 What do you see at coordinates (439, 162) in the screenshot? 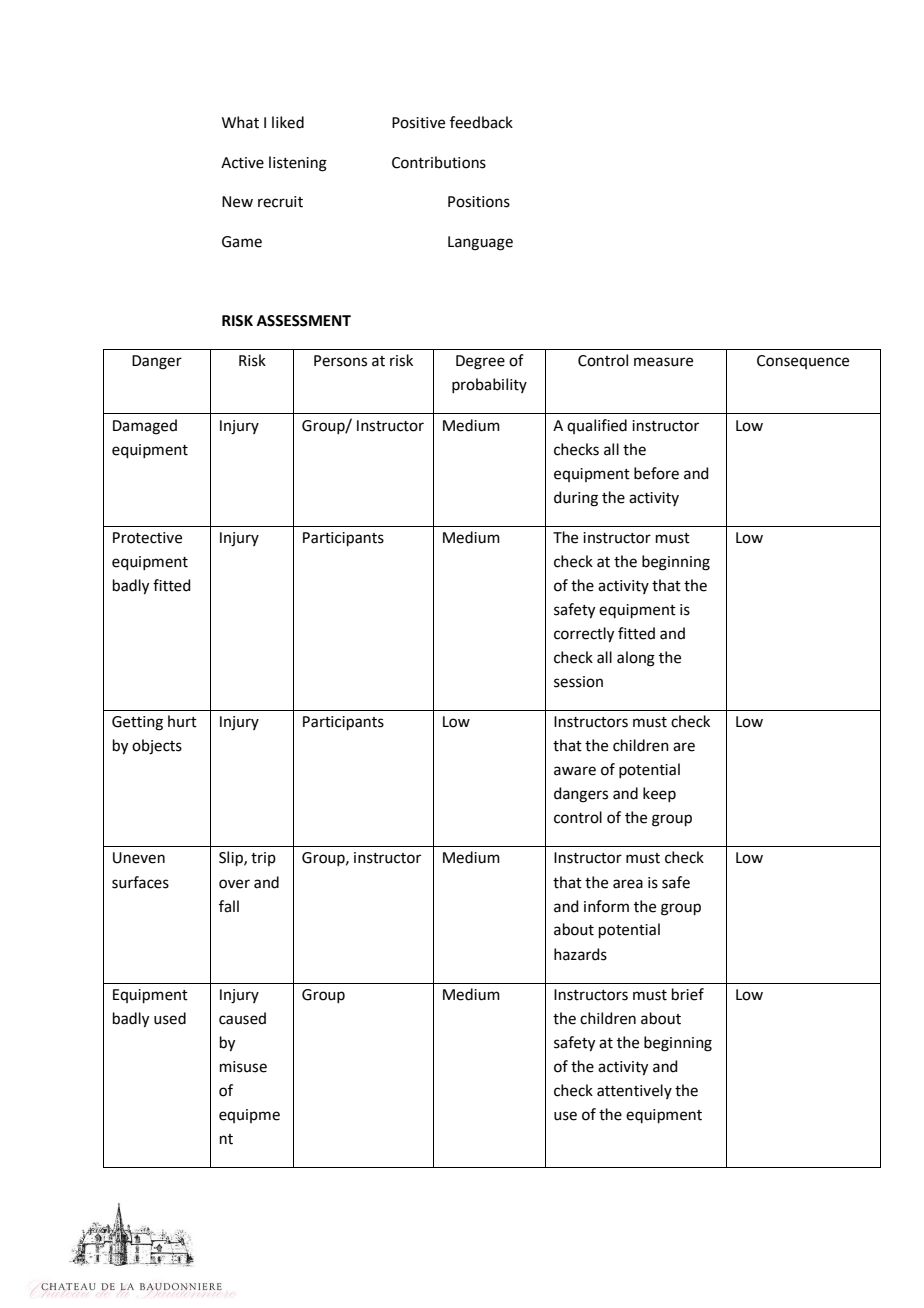
I see `Contributions` at bounding box center [439, 162].
